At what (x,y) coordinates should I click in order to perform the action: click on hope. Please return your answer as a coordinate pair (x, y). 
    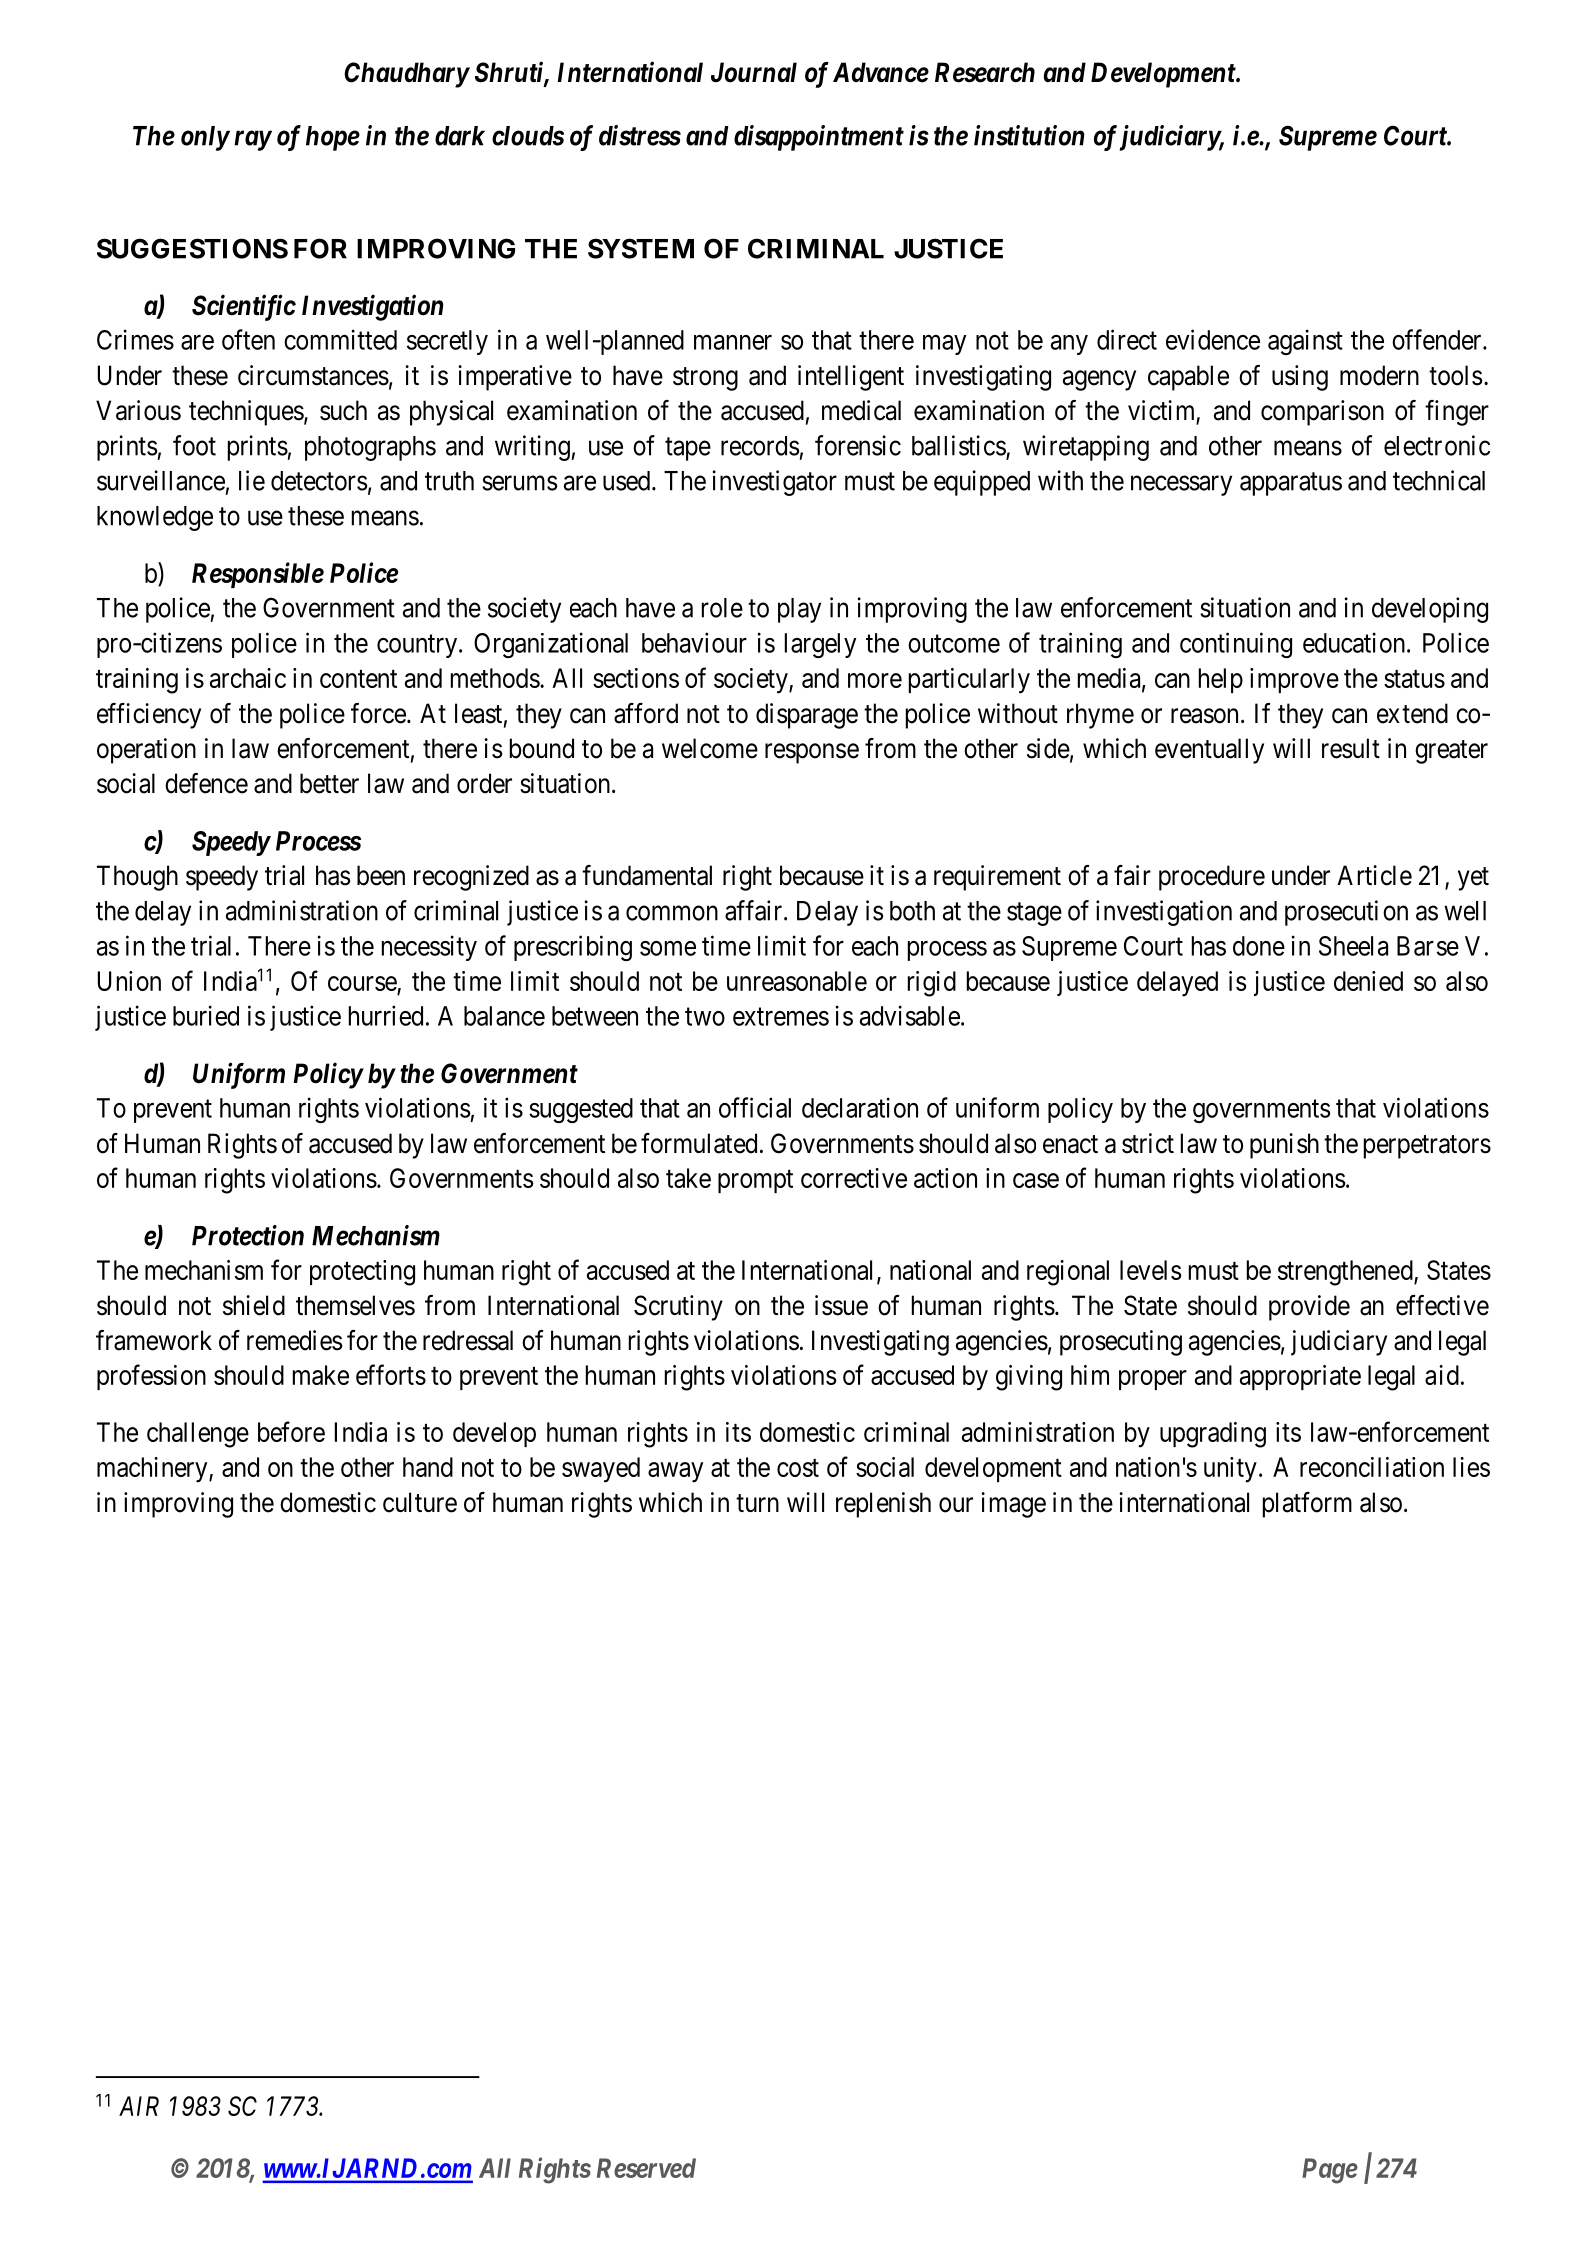
    Looking at the image, I should click on (333, 138).
